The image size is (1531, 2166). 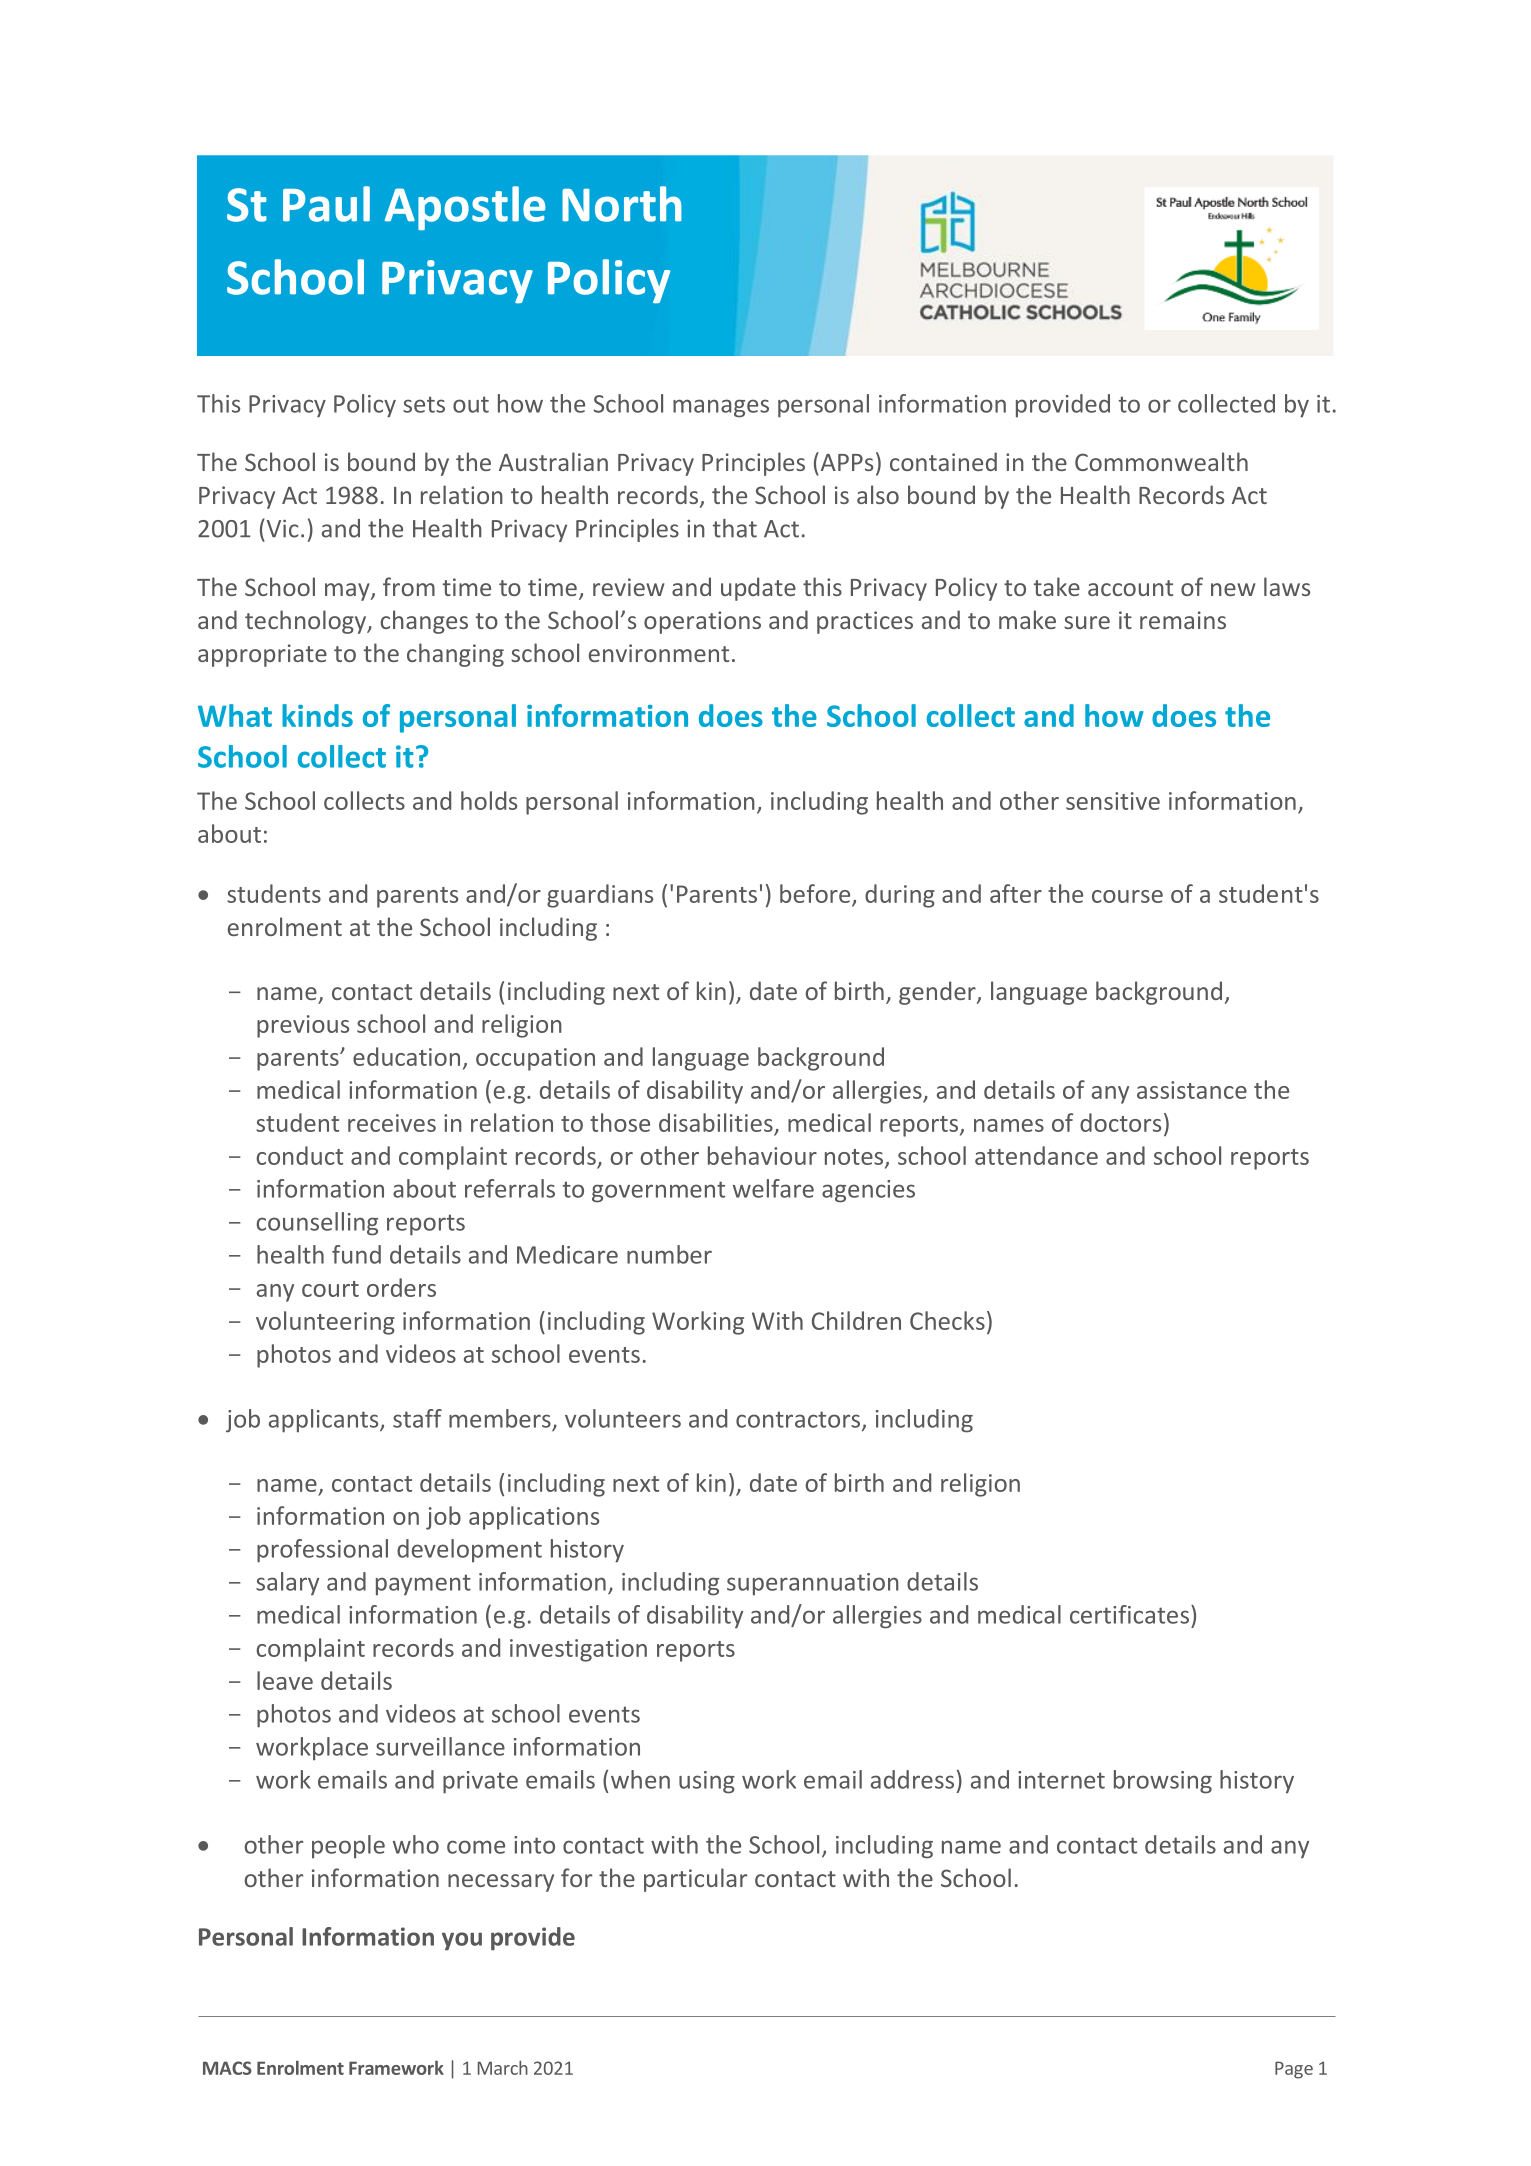 What do you see at coordinates (762, 1155) in the screenshot?
I see `behaviour` at bounding box center [762, 1155].
